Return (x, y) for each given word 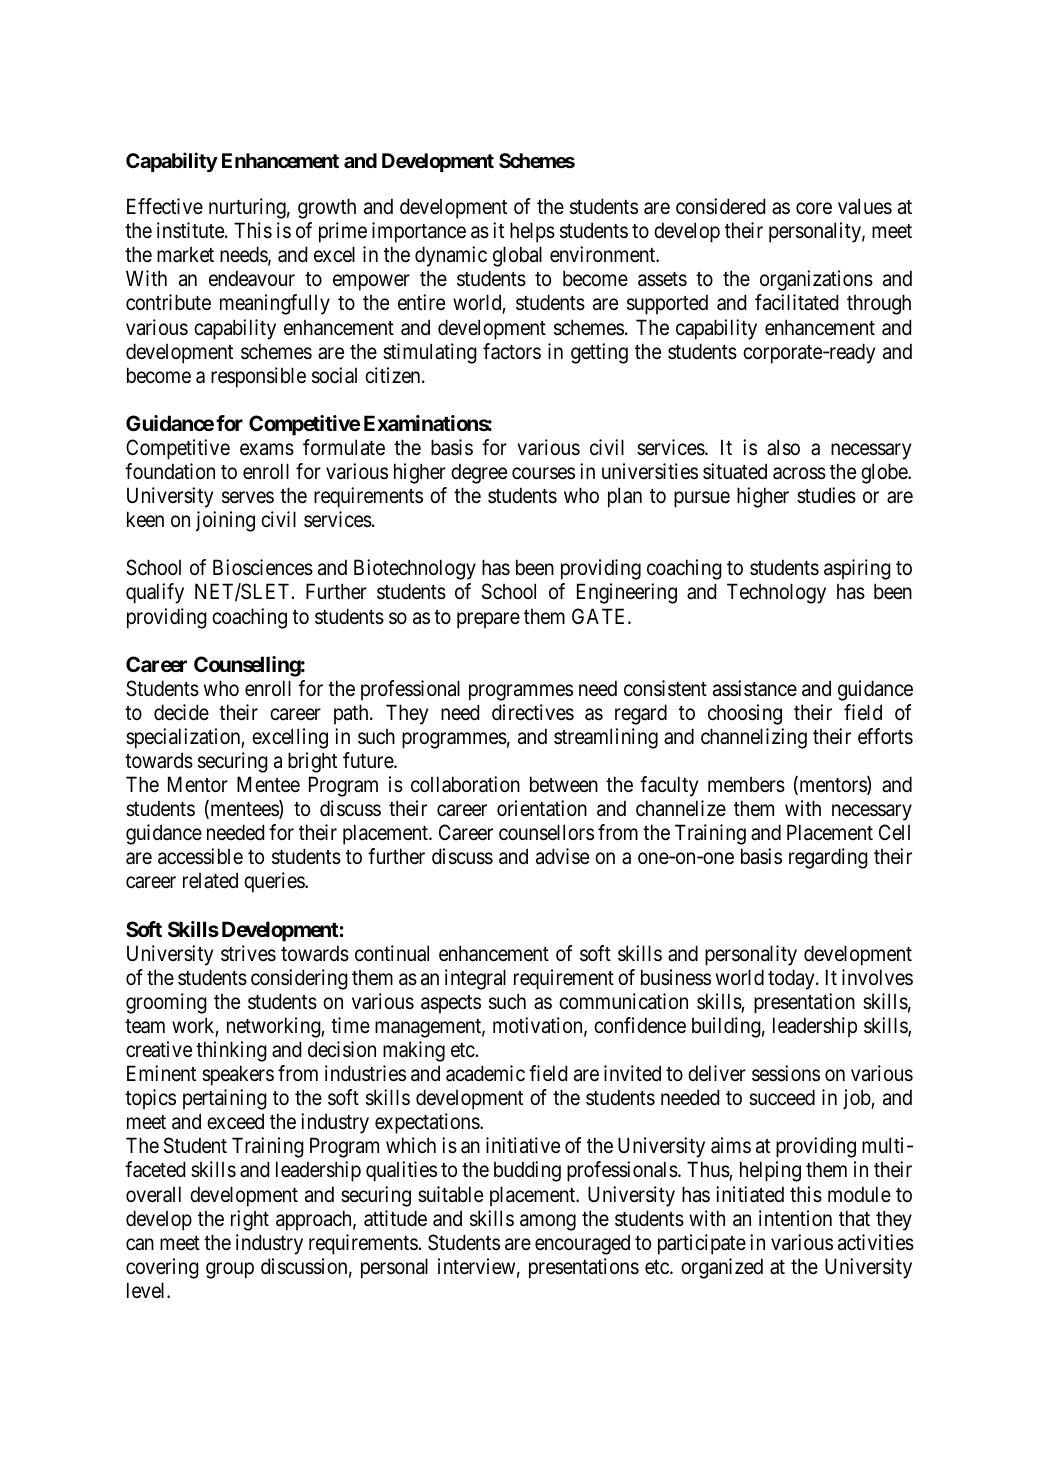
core (814, 209)
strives (248, 953)
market (185, 255)
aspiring (857, 569)
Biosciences (263, 567)
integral (475, 979)
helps (532, 232)
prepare (488, 620)
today (792, 979)
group (230, 1270)
